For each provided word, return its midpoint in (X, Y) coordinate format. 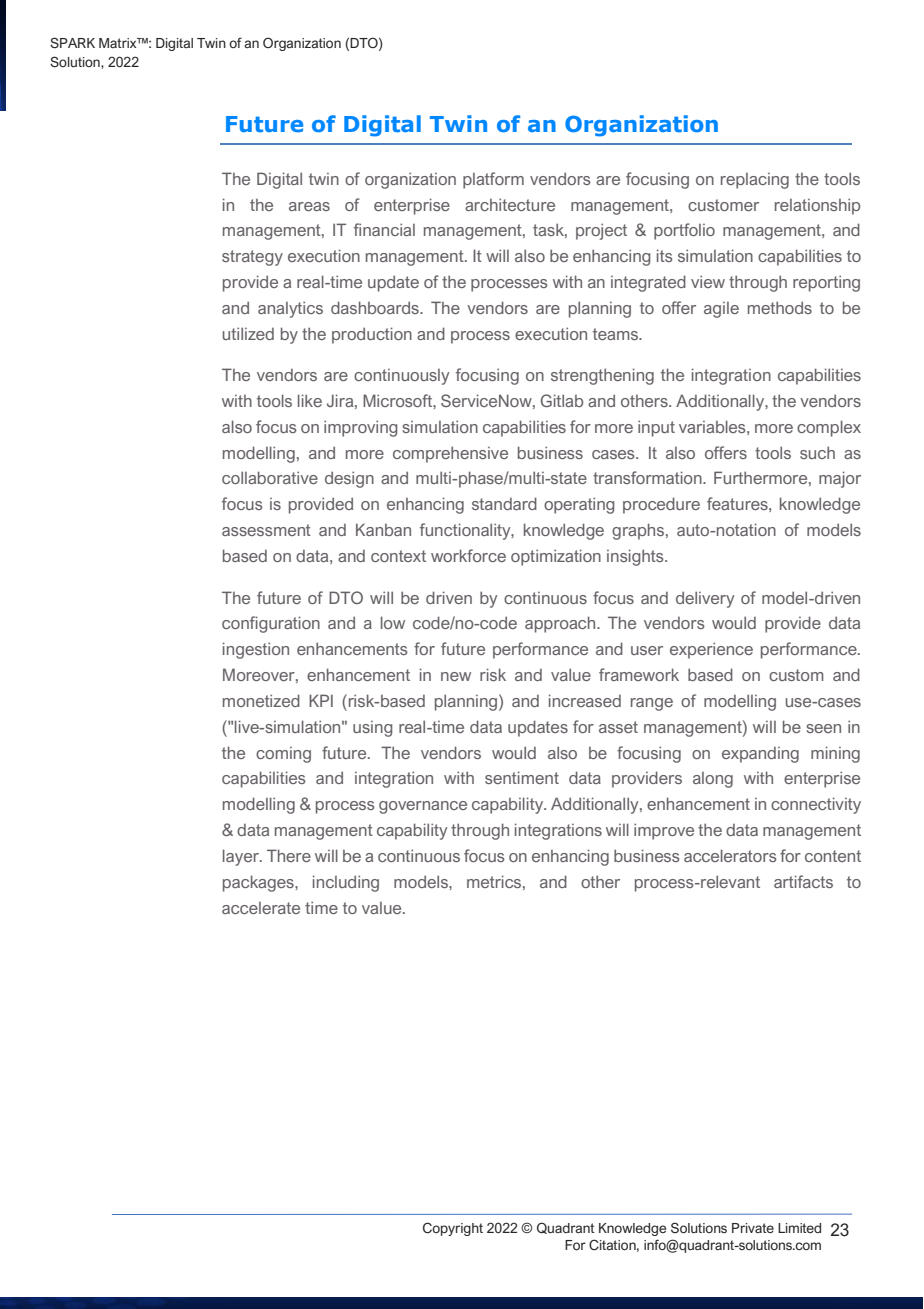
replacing (755, 181)
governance (423, 807)
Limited (799, 1228)
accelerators (730, 855)
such (817, 452)
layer (242, 857)
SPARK (72, 42)
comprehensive (450, 454)
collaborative (270, 477)
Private (753, 1228)
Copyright (453, 1229)
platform (493, 180)
